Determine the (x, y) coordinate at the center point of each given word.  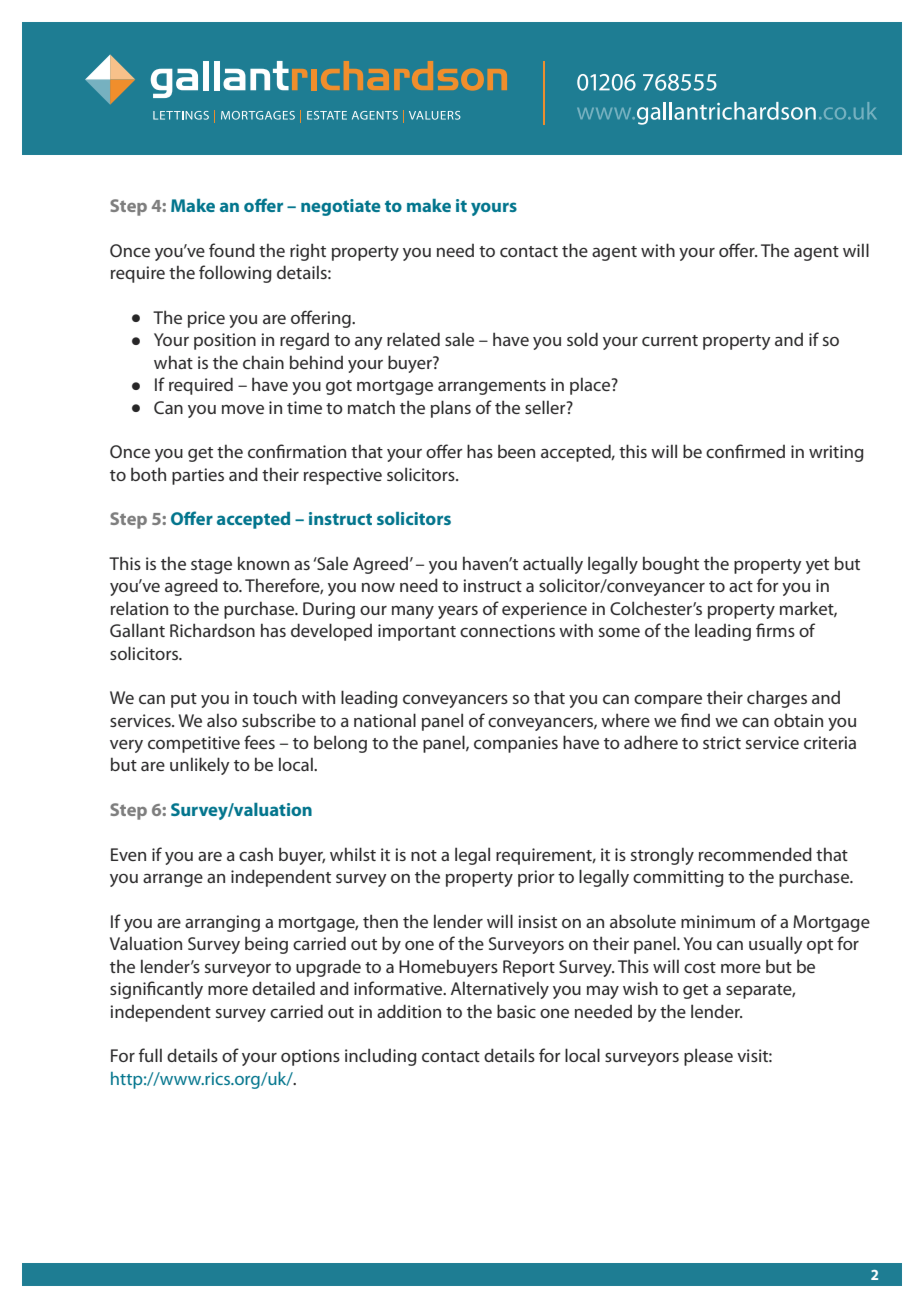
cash (256, 854)
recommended (755, 854)
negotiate (341, 207)
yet (817, 566)
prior (536, 878)
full (150, 1055)
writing (836, 453)
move (243, 409)
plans (451, 409)
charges (777, 699)
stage (211, 566)
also (222, 720)
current (670, 340)
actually (553, 565)
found (232, 250)
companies (516, 744)
